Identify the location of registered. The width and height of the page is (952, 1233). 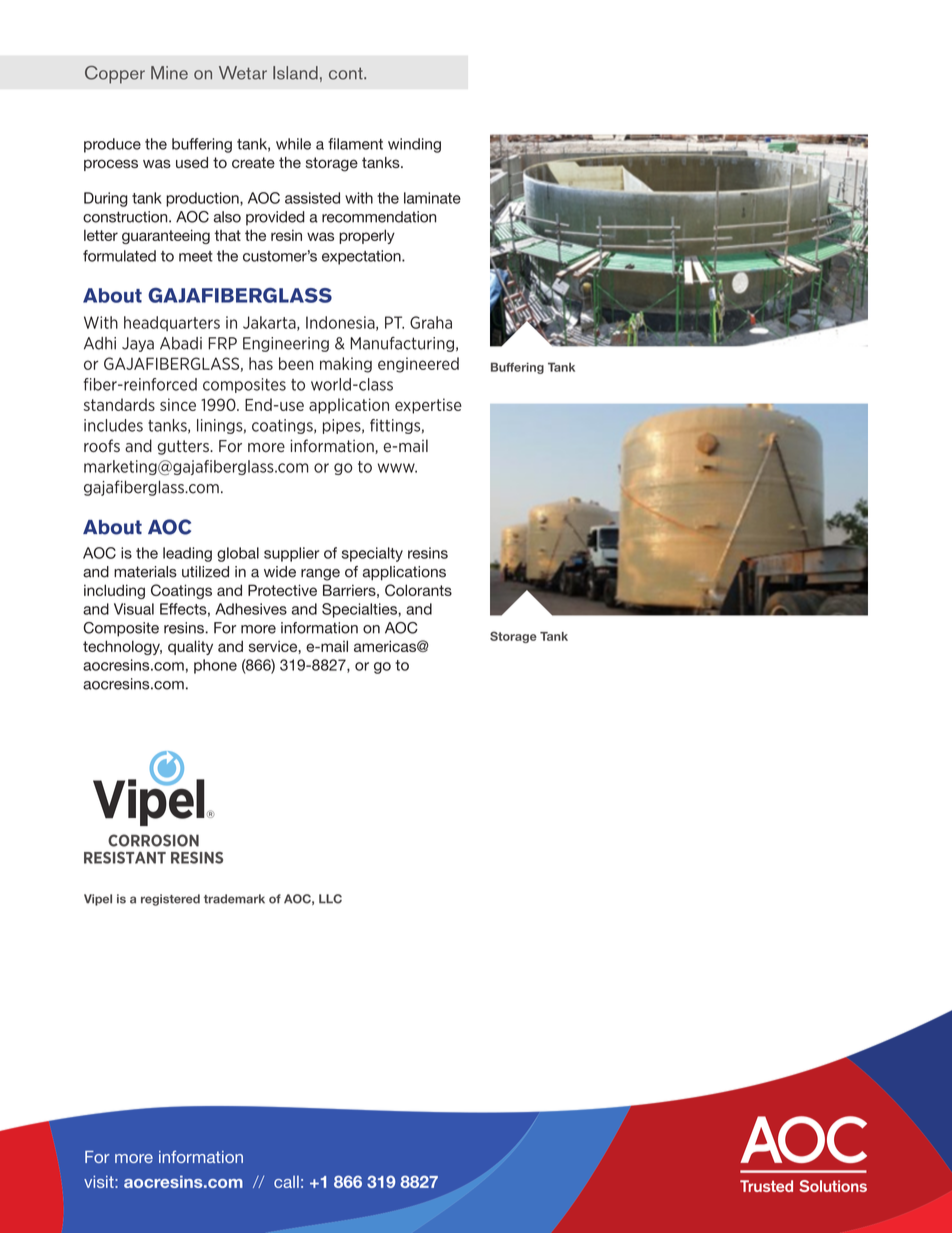
(170, 900).
